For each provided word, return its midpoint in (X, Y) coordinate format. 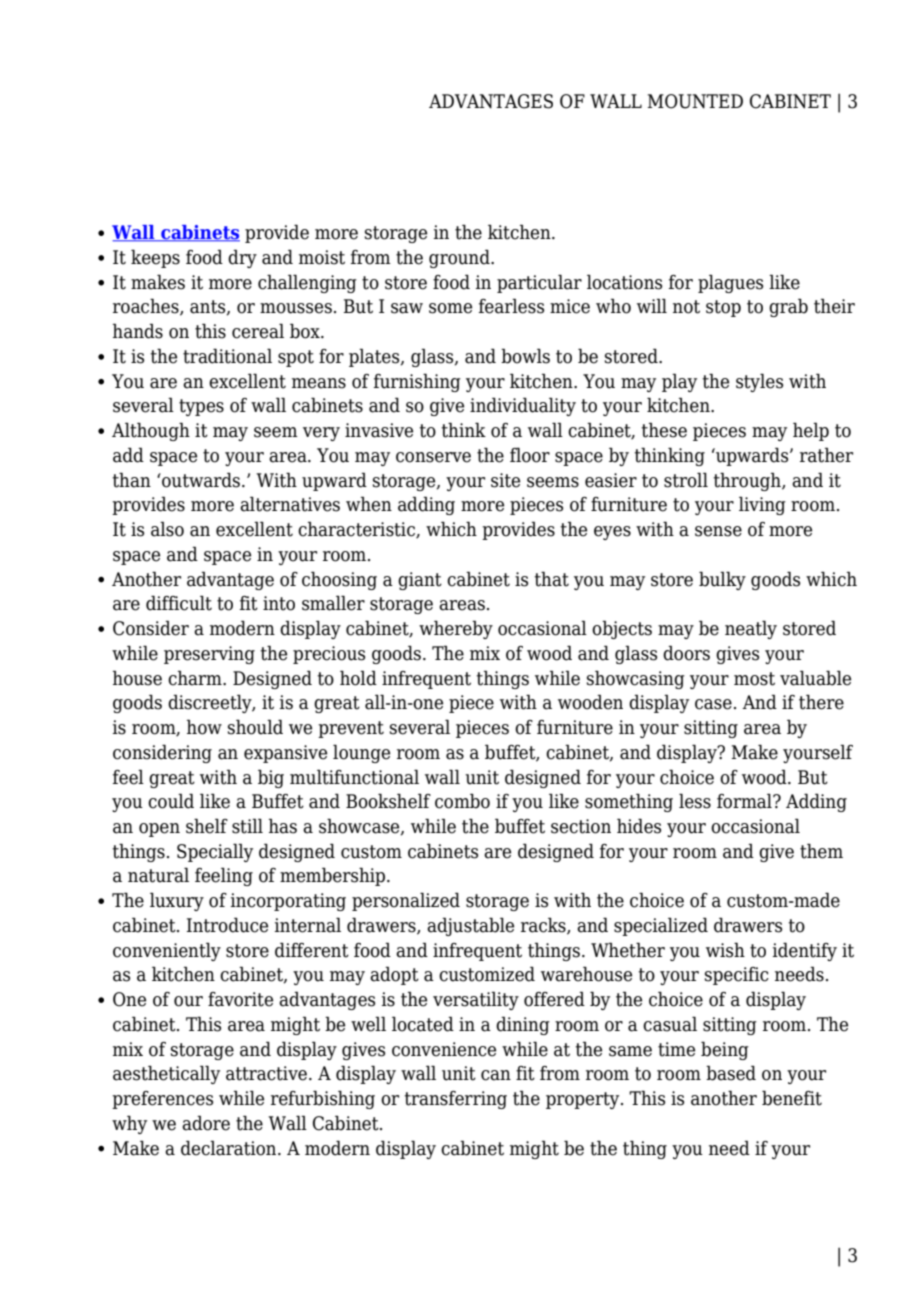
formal (745, 801)
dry (242, 258)
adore (206, 1123)
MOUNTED (695, 101)
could (171, 801)
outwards (200, 480)
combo (462, 801)
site (505, 480)
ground (460, 258)
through (748, 481)
